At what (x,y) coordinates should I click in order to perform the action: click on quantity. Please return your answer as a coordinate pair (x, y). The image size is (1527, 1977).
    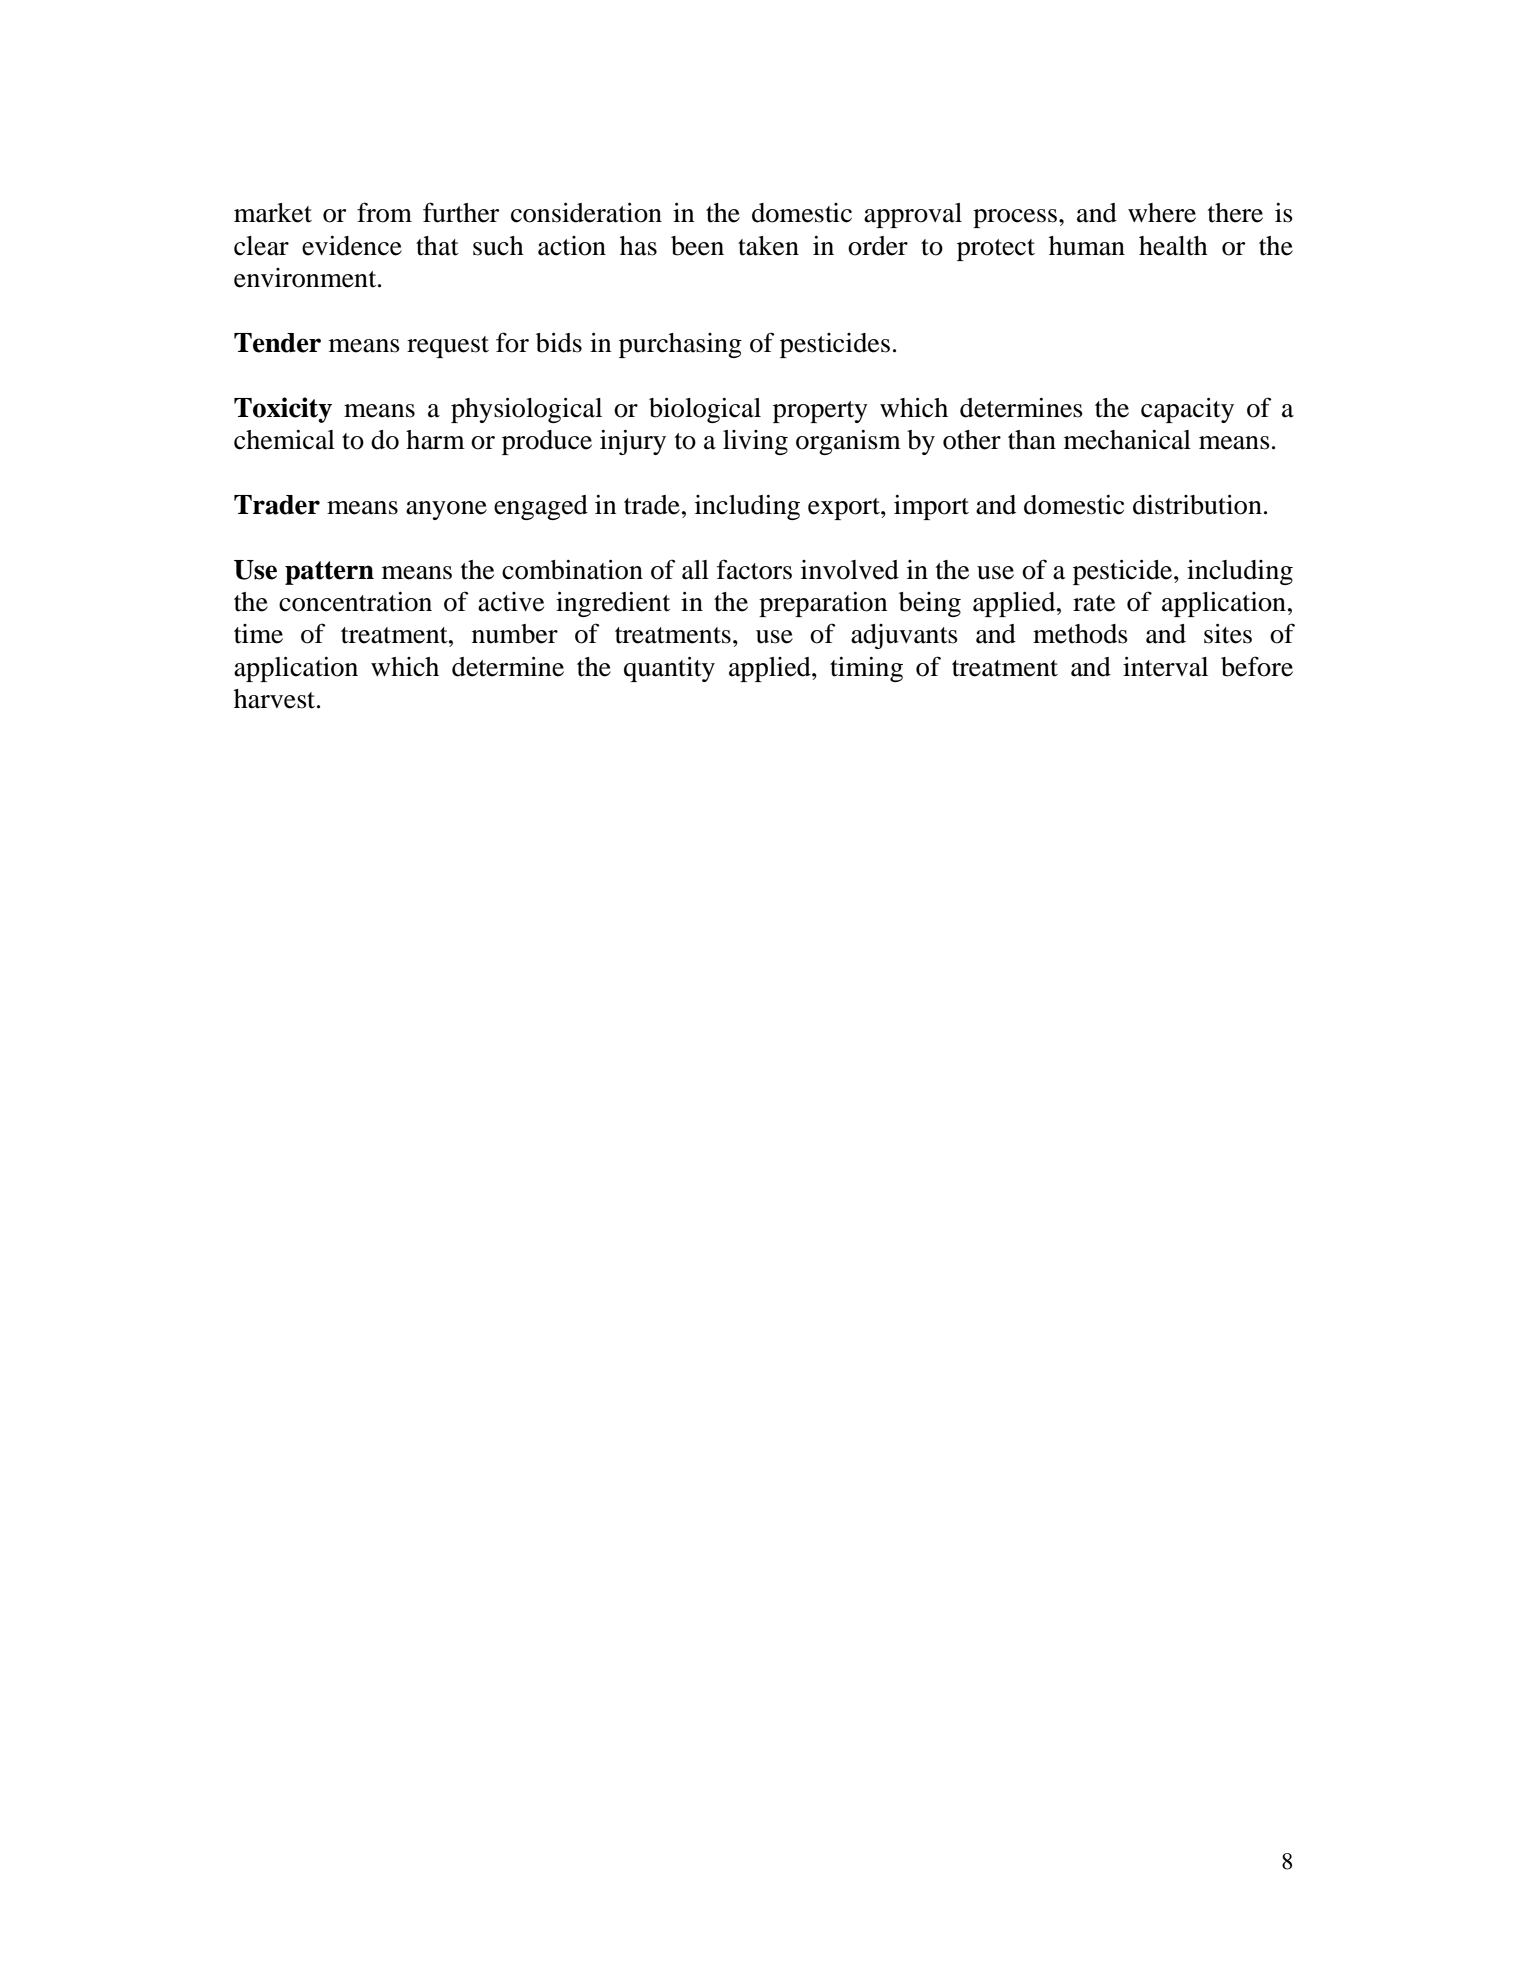
    Looking at the image, I should click on (669, 669).
